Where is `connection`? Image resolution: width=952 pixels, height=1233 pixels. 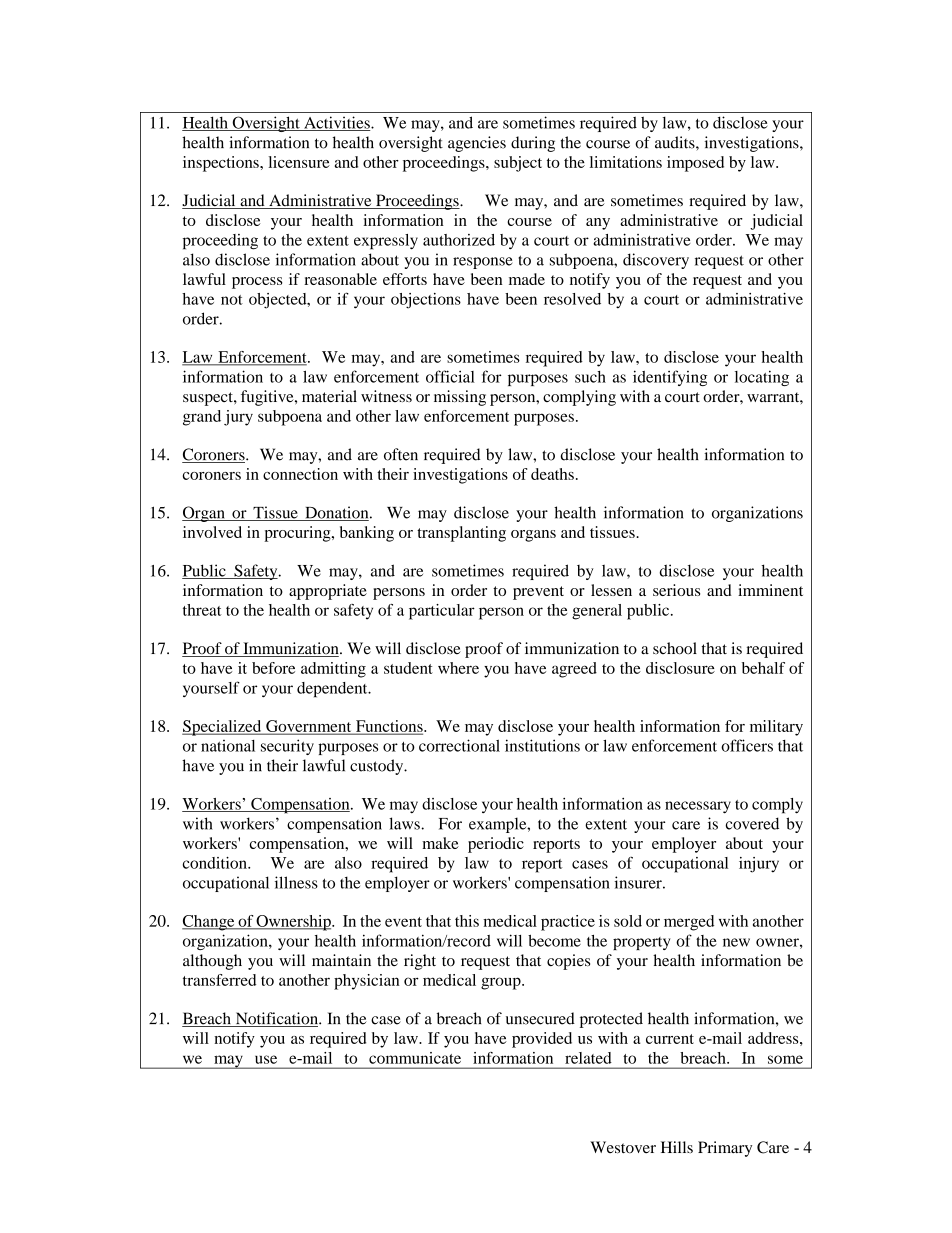 connection is located at coordinates (300, 474).
